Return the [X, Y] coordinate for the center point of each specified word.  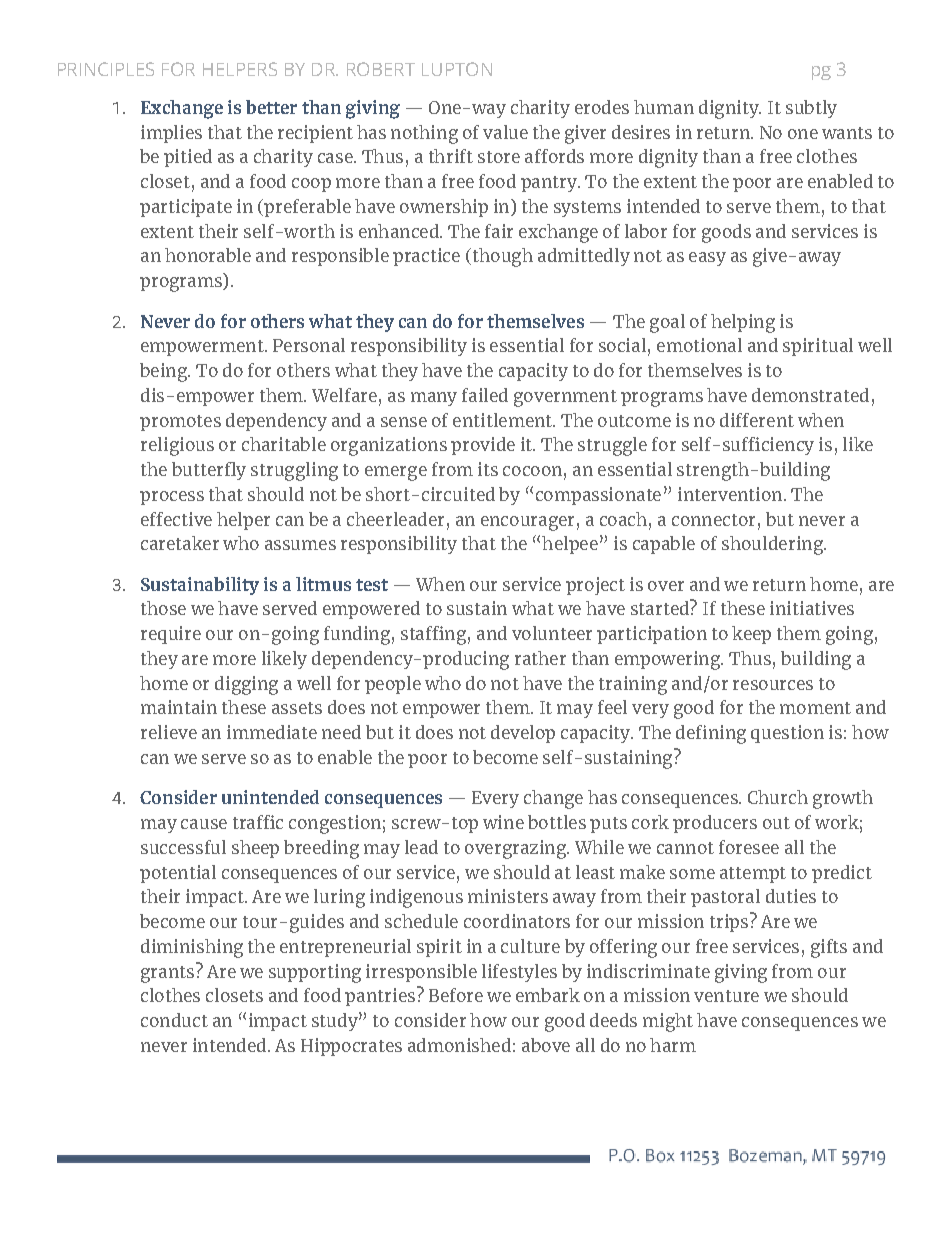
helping [743, 323]
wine [503, 822]
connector [713, 520]
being [164, 372]
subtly [811, 109]
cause [204, 824]
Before [456, 995]
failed [485, 395]
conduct [174, 1020]
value [505, 132]
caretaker [180, 543]
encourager [527, 523]
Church [778, 797]
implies [171, 134]
